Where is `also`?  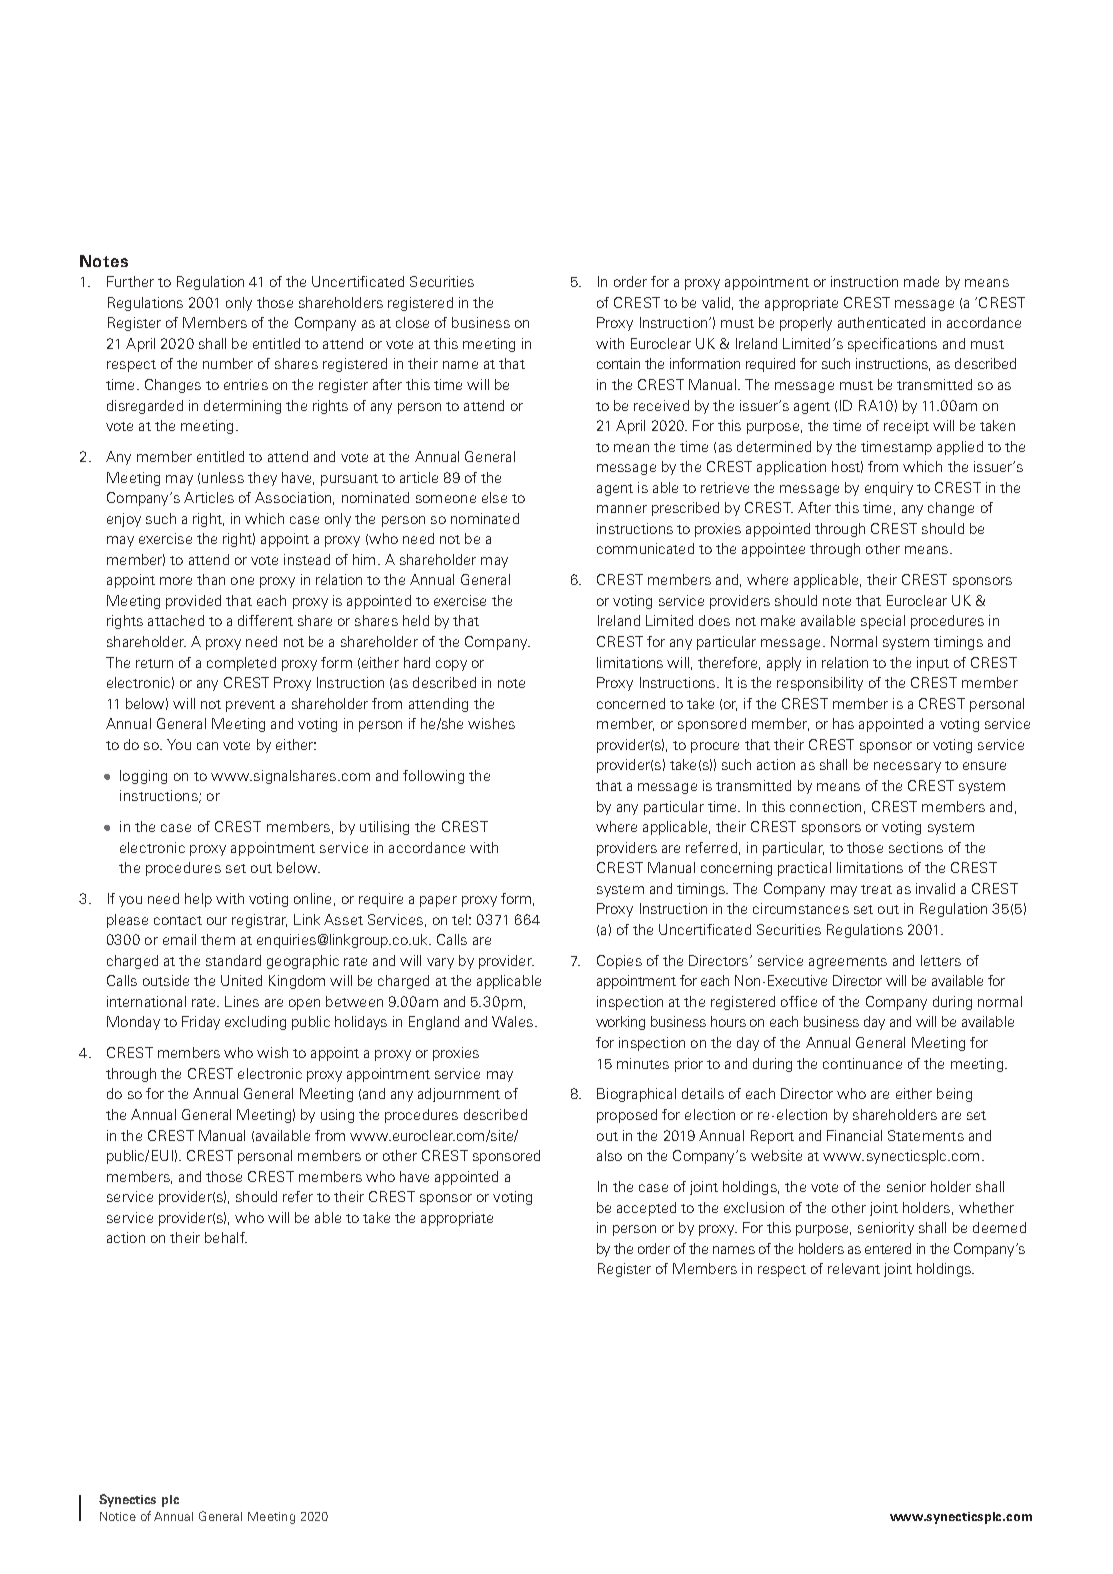
also is located at coordinates (609, 1155).
